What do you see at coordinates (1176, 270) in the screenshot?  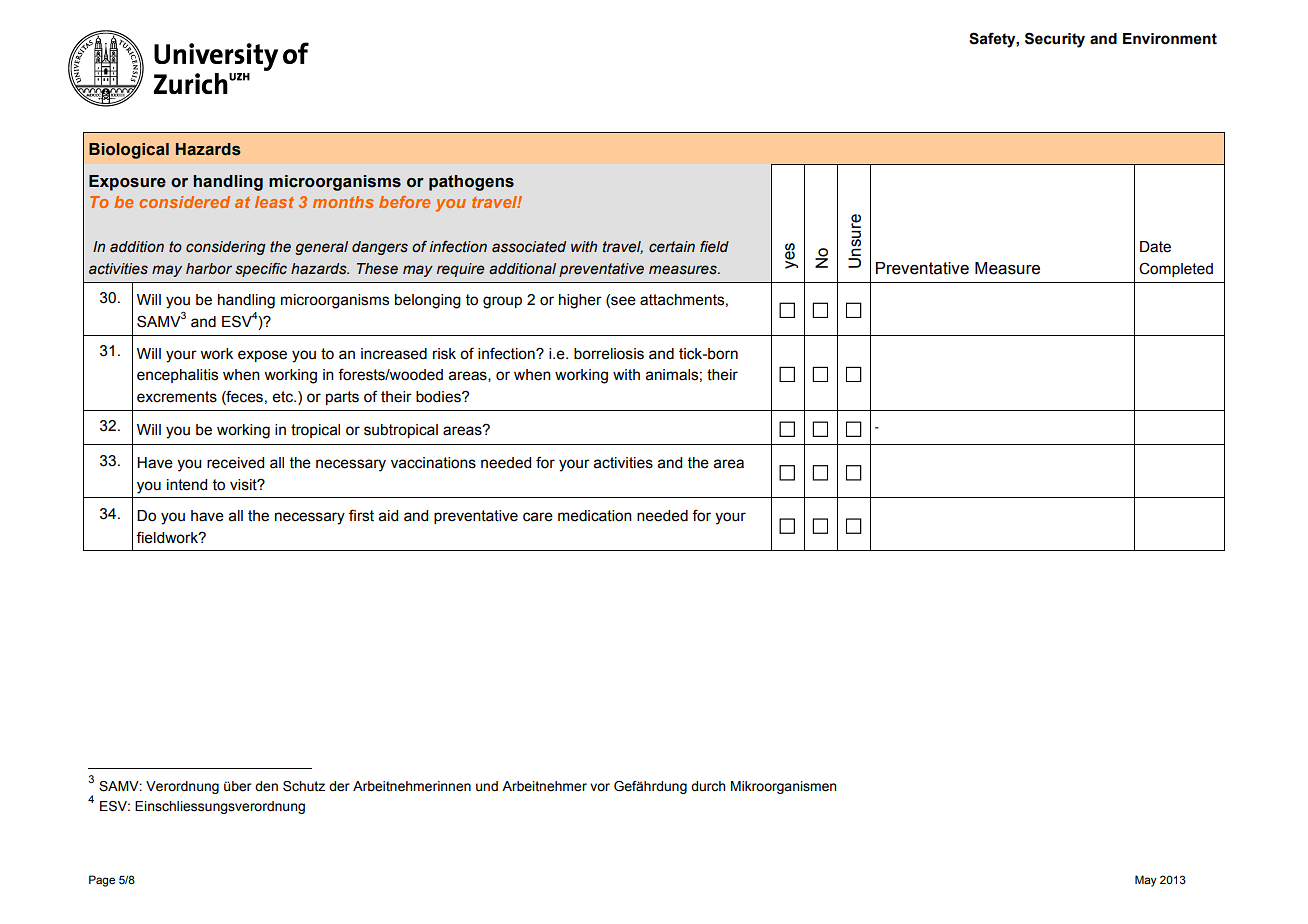 I see `Completed` at bounding box center [1176, 270].
